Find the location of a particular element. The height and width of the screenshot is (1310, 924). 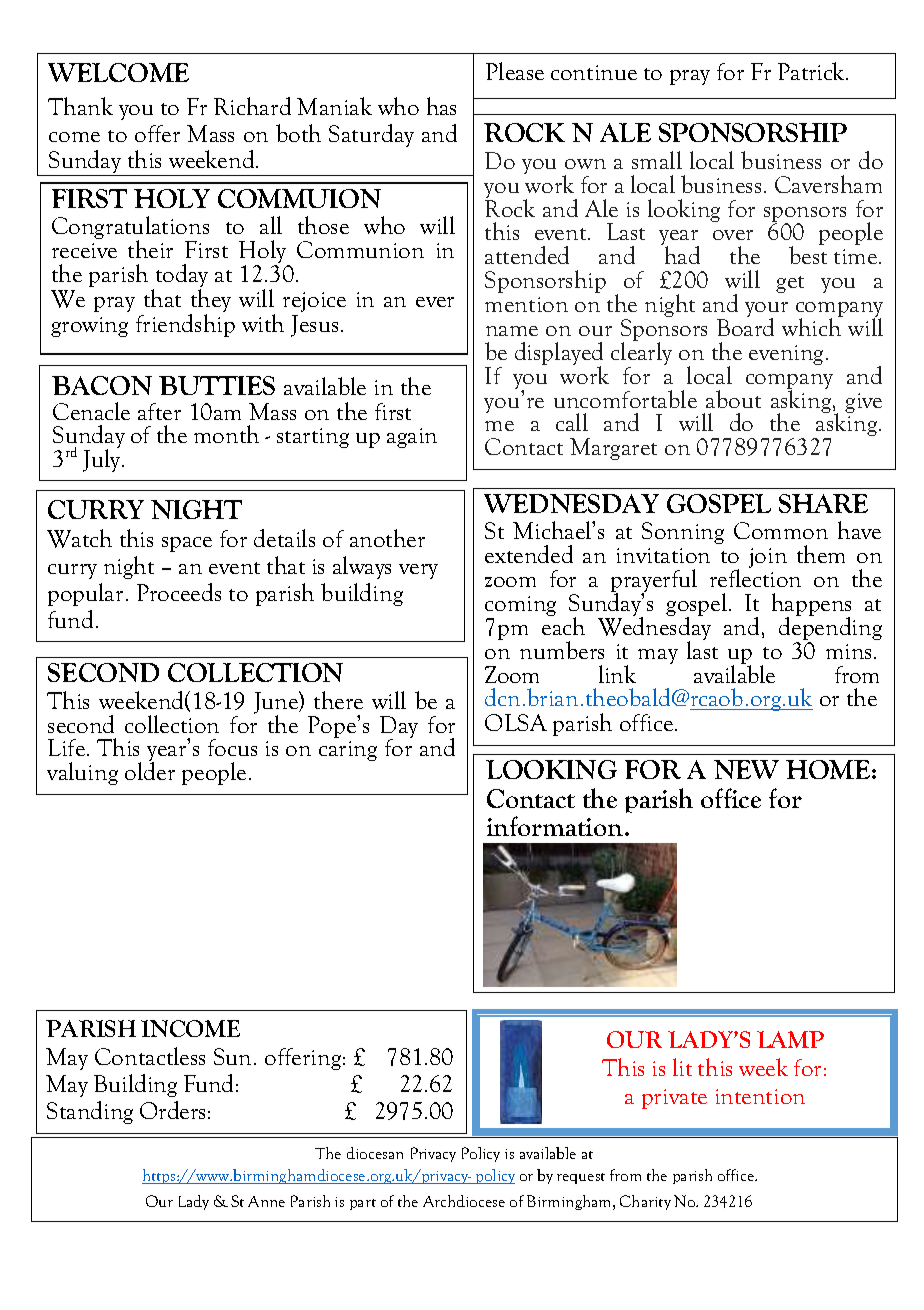

intention is located at coordinates (760, 1096).
